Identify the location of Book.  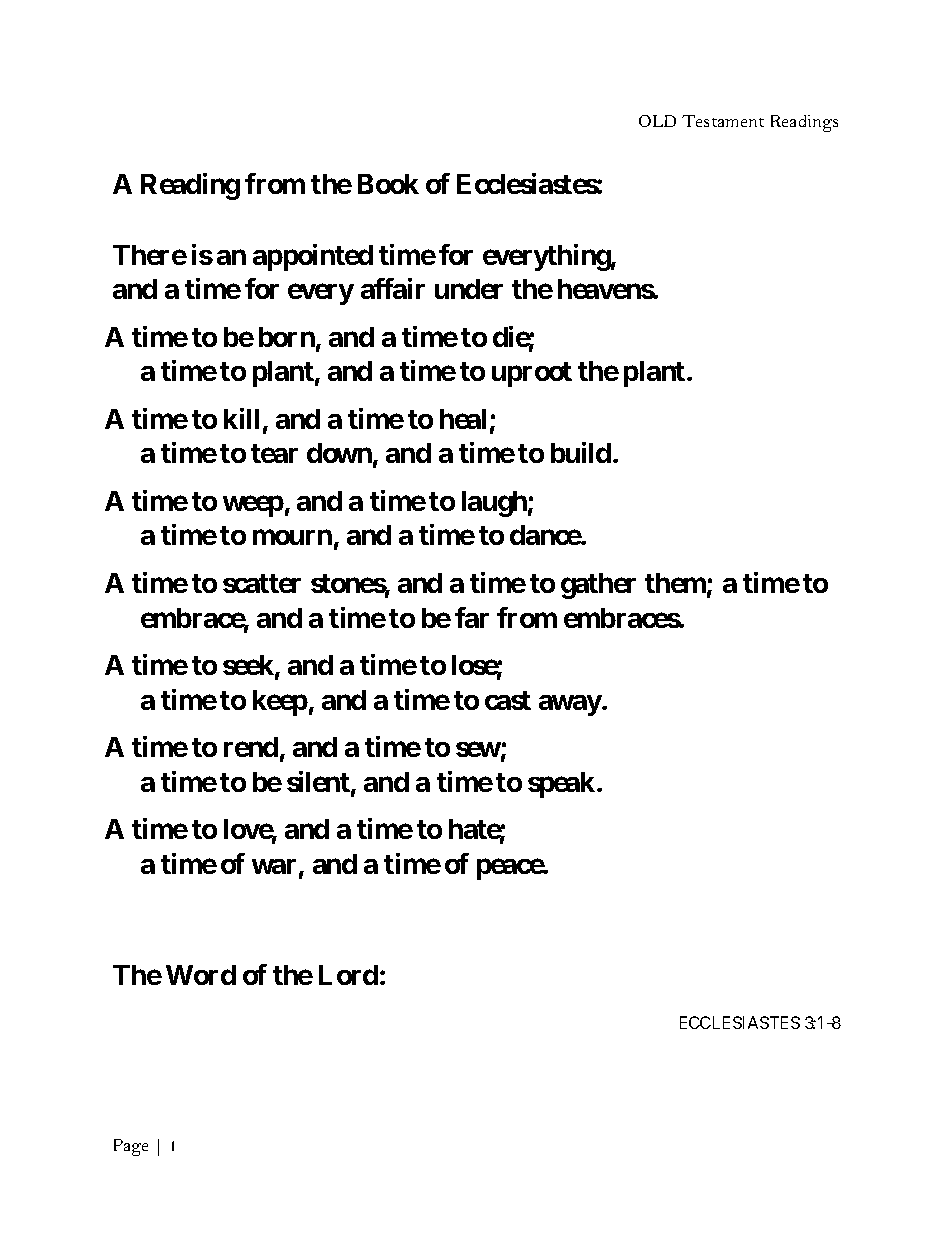
(388, 184).
